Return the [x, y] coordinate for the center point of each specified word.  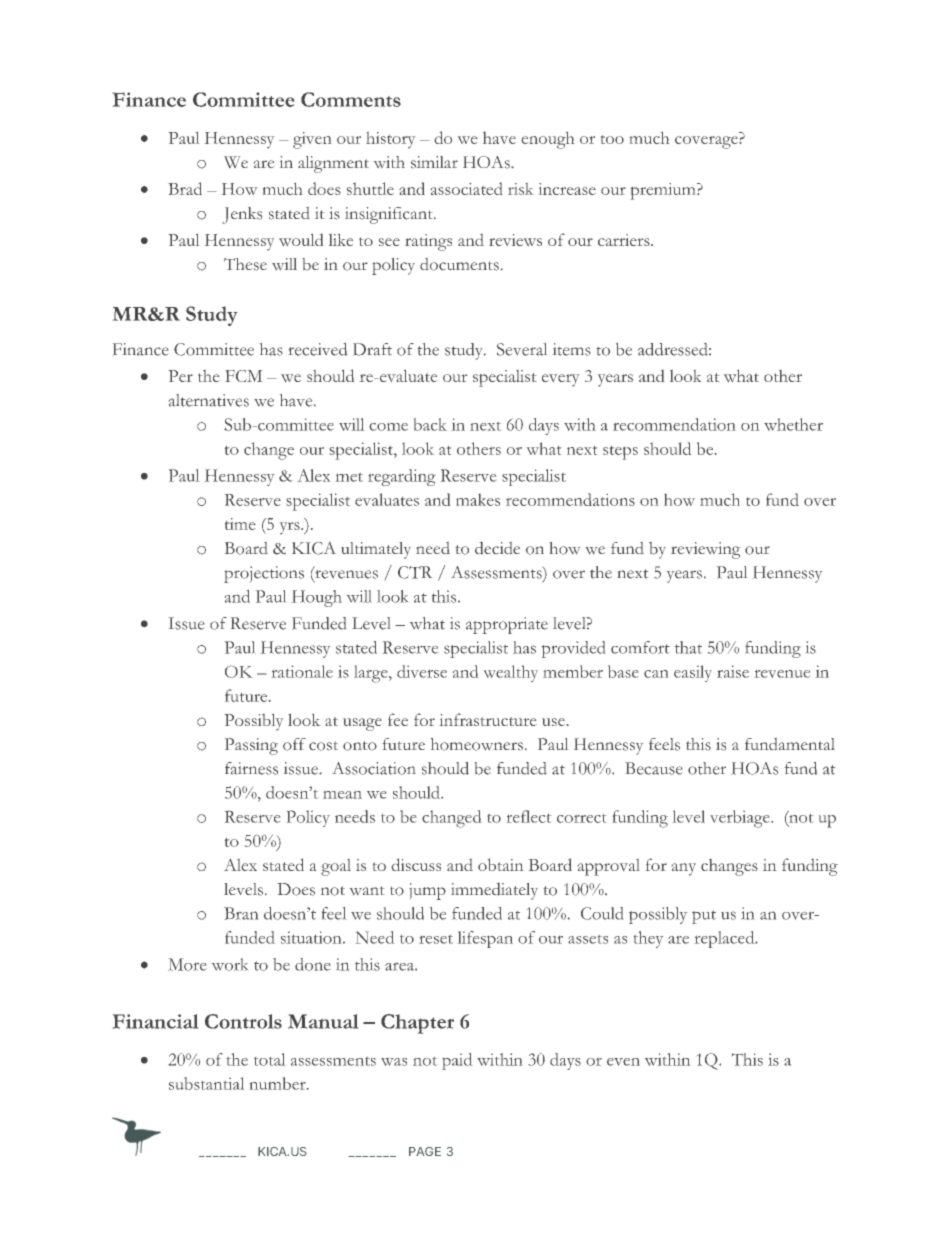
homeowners [477, 744]
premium [664, 191]
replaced [726, 939]
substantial [206, 1083]
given [312, 140]
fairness [251, 768]
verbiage [741, 819]
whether [793, 424]
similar [434, 162]
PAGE [425, 1151]
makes [478, 500]
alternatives [209, 400]
